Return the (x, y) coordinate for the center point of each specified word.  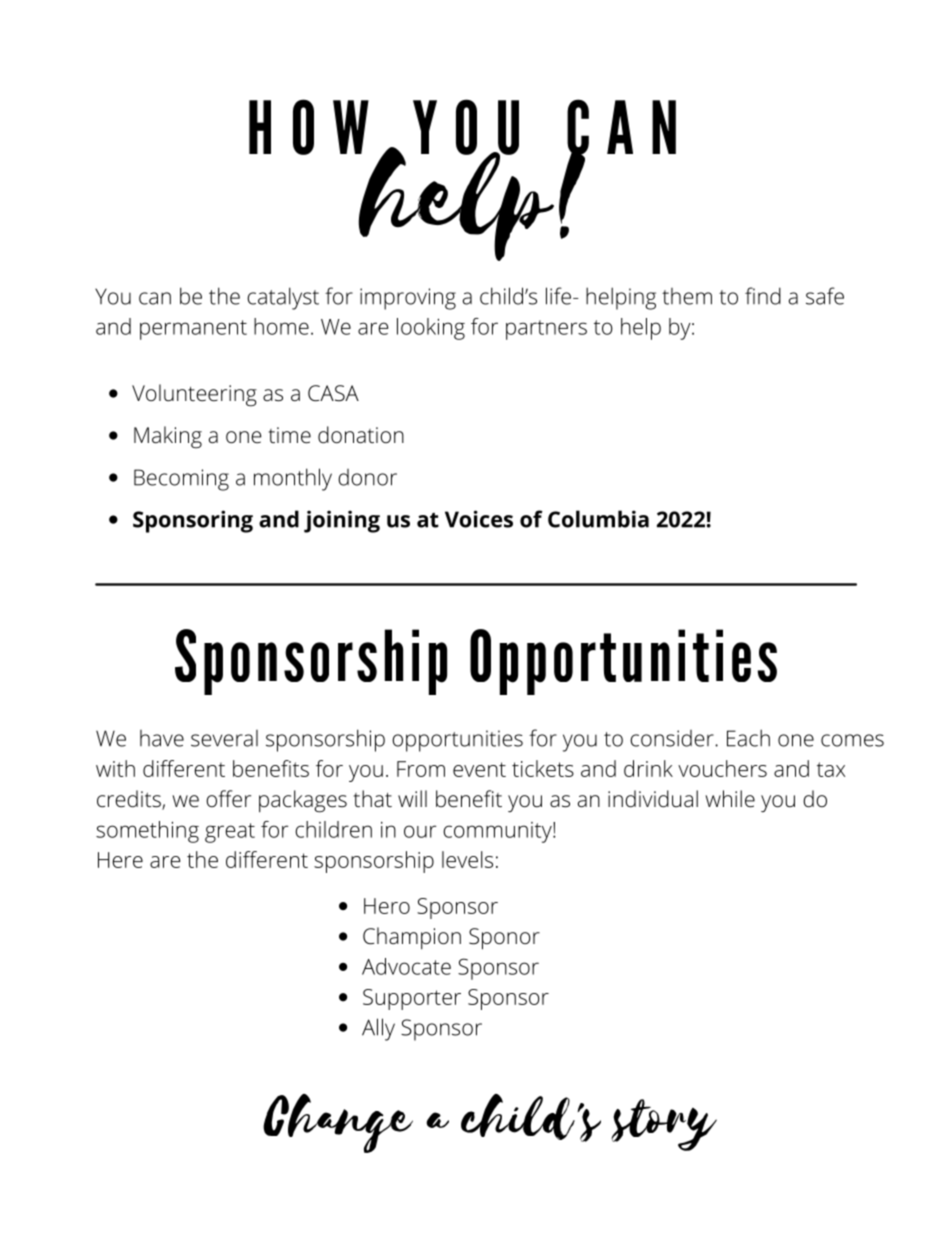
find (763, 296)
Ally (378, 1029)
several (224, 738)
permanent (193, 330)
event (479, 769)
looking (431, 329)
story (664, 1125)
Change (338, 1123)
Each (748, 738)
